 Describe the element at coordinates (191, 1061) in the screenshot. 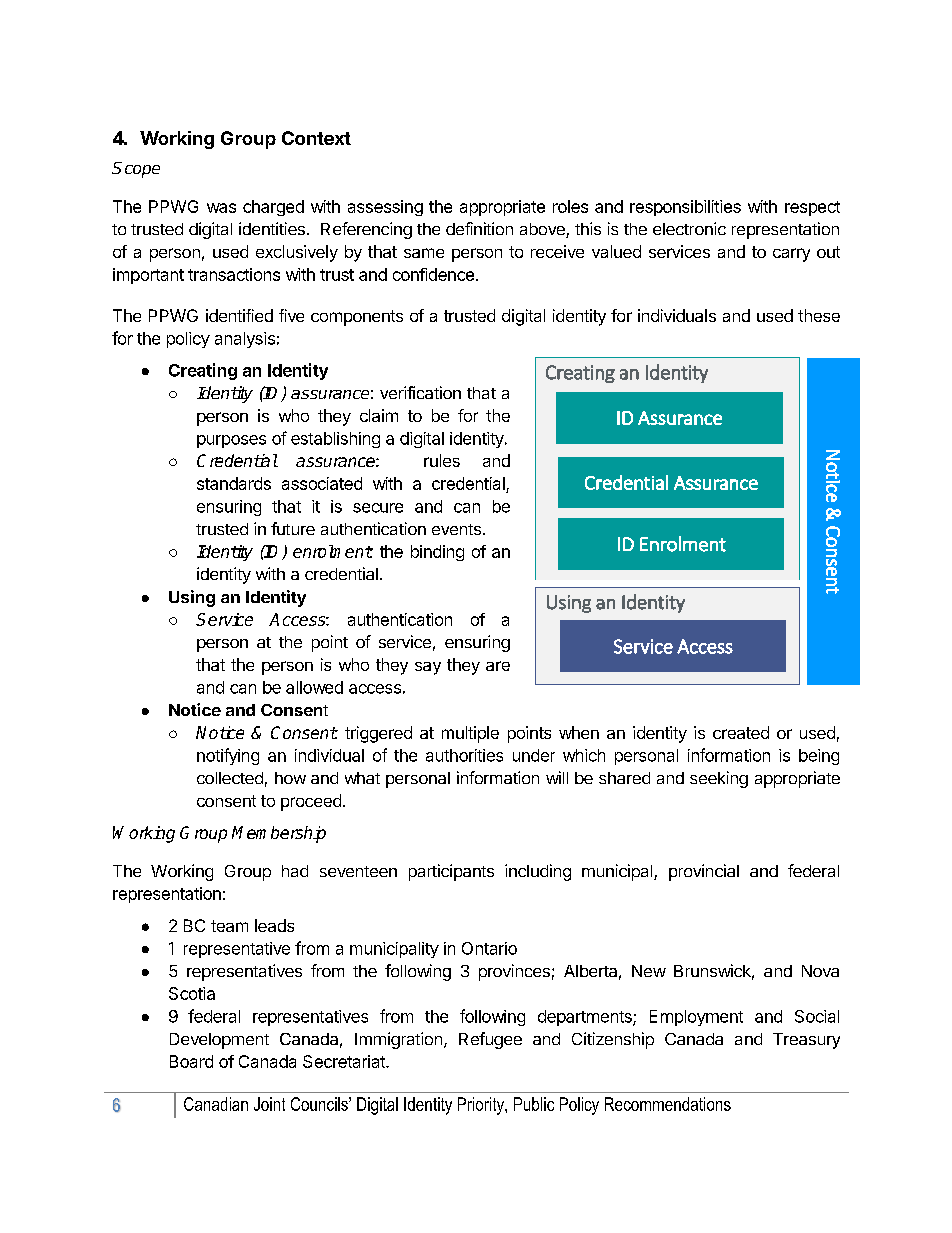

I see `Board` at that location.
